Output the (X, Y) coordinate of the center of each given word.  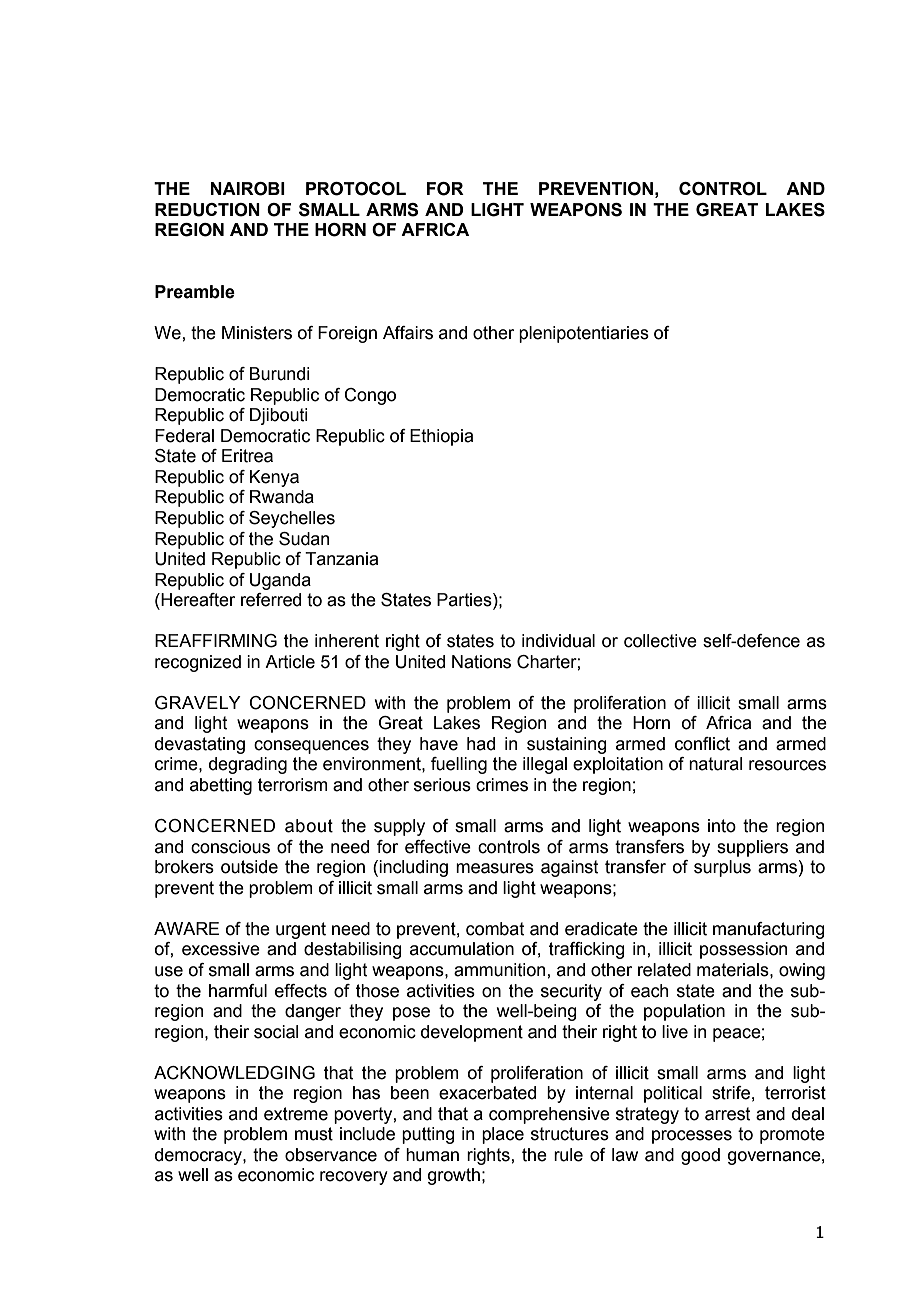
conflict (702, 744)
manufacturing (769, 930)
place (503, 1135)
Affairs (408, 333)
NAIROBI (248, 189)
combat (495, 929)
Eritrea (247, 456)
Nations (481, 662)
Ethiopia (441, 437)
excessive (221, 949)
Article (290, 662)
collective (660, 641)
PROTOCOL (356, 189)
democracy (199, 1156)
